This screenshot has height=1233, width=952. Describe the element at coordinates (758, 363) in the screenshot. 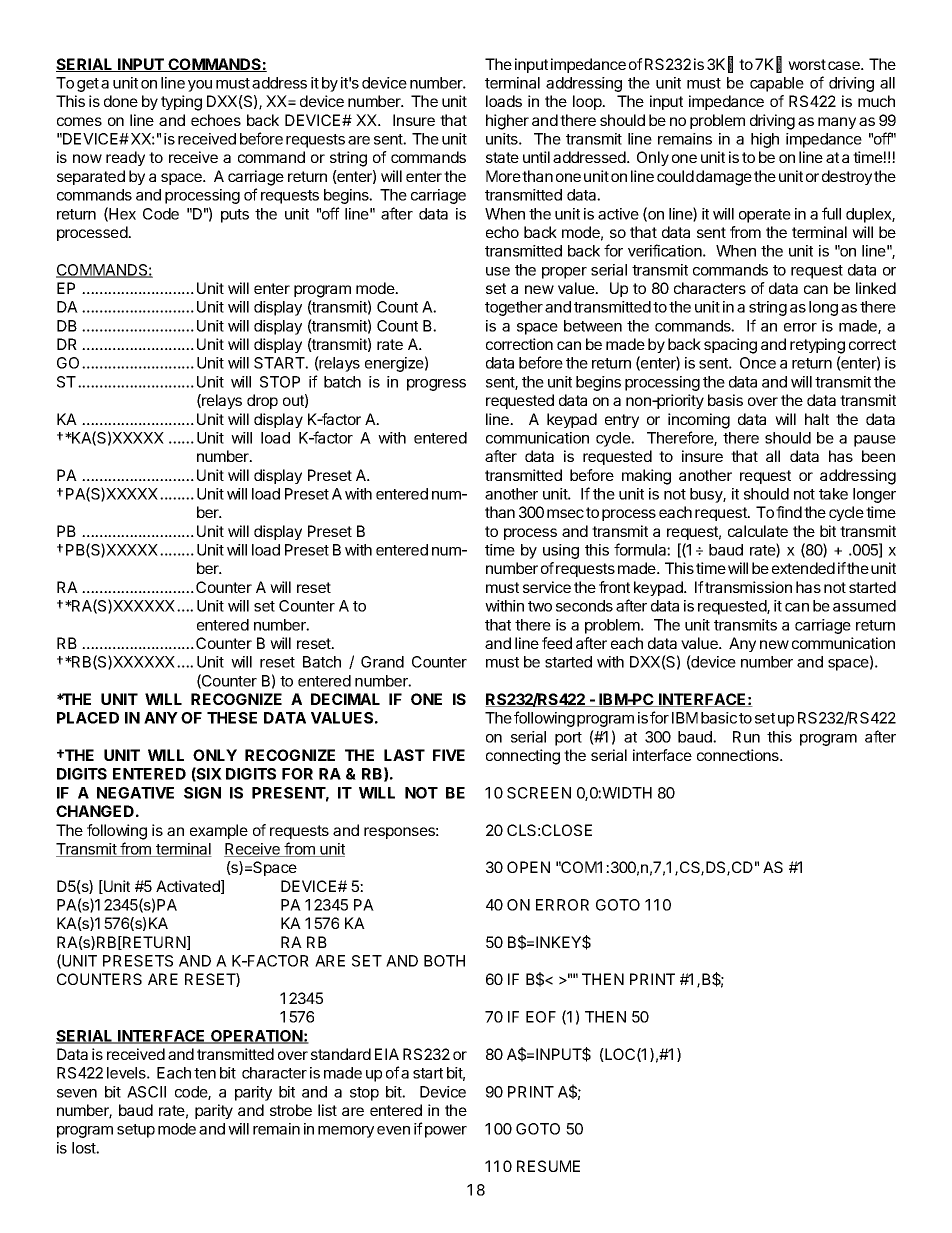

I see `Once` at that location.
